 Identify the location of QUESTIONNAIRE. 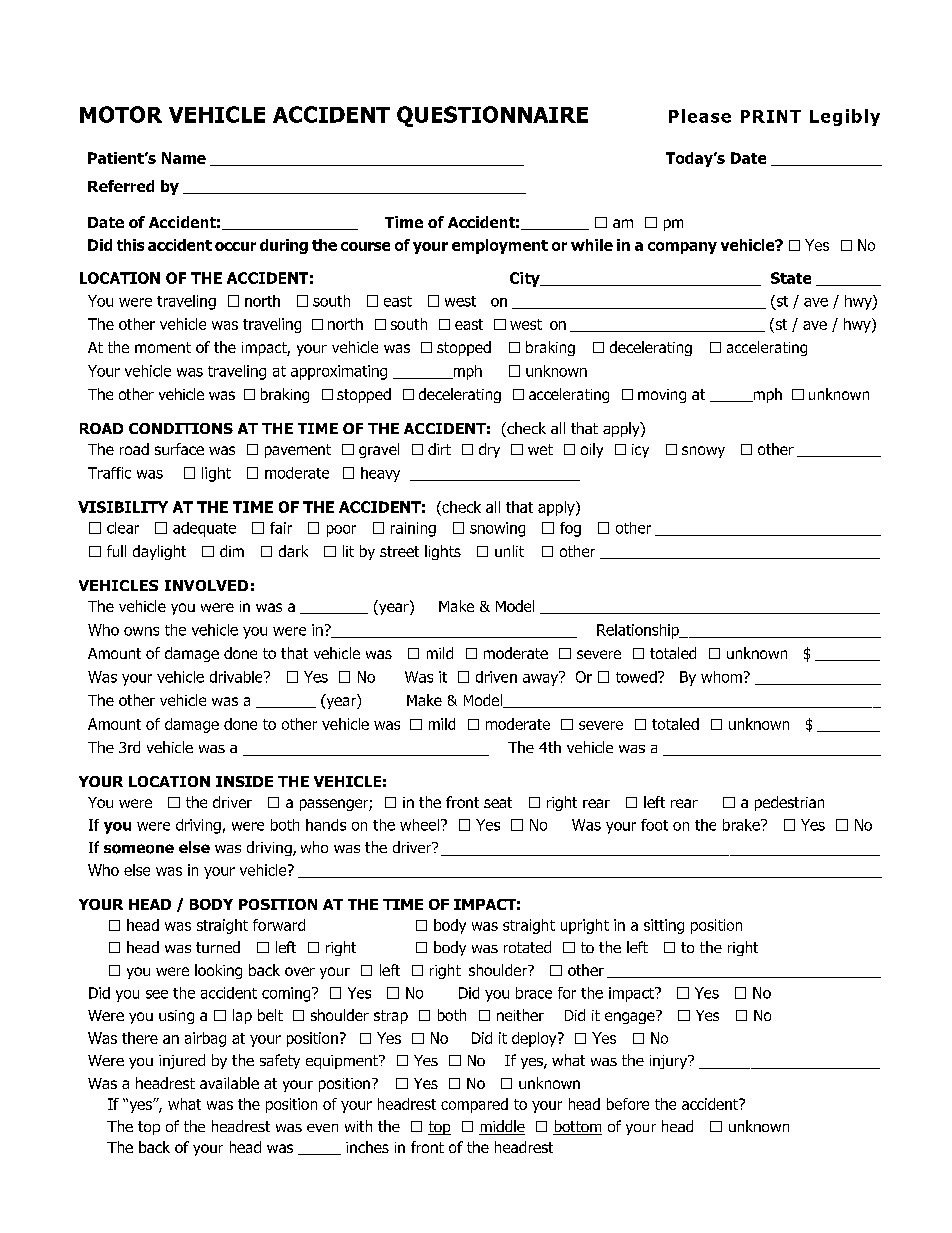
(492, 116).
